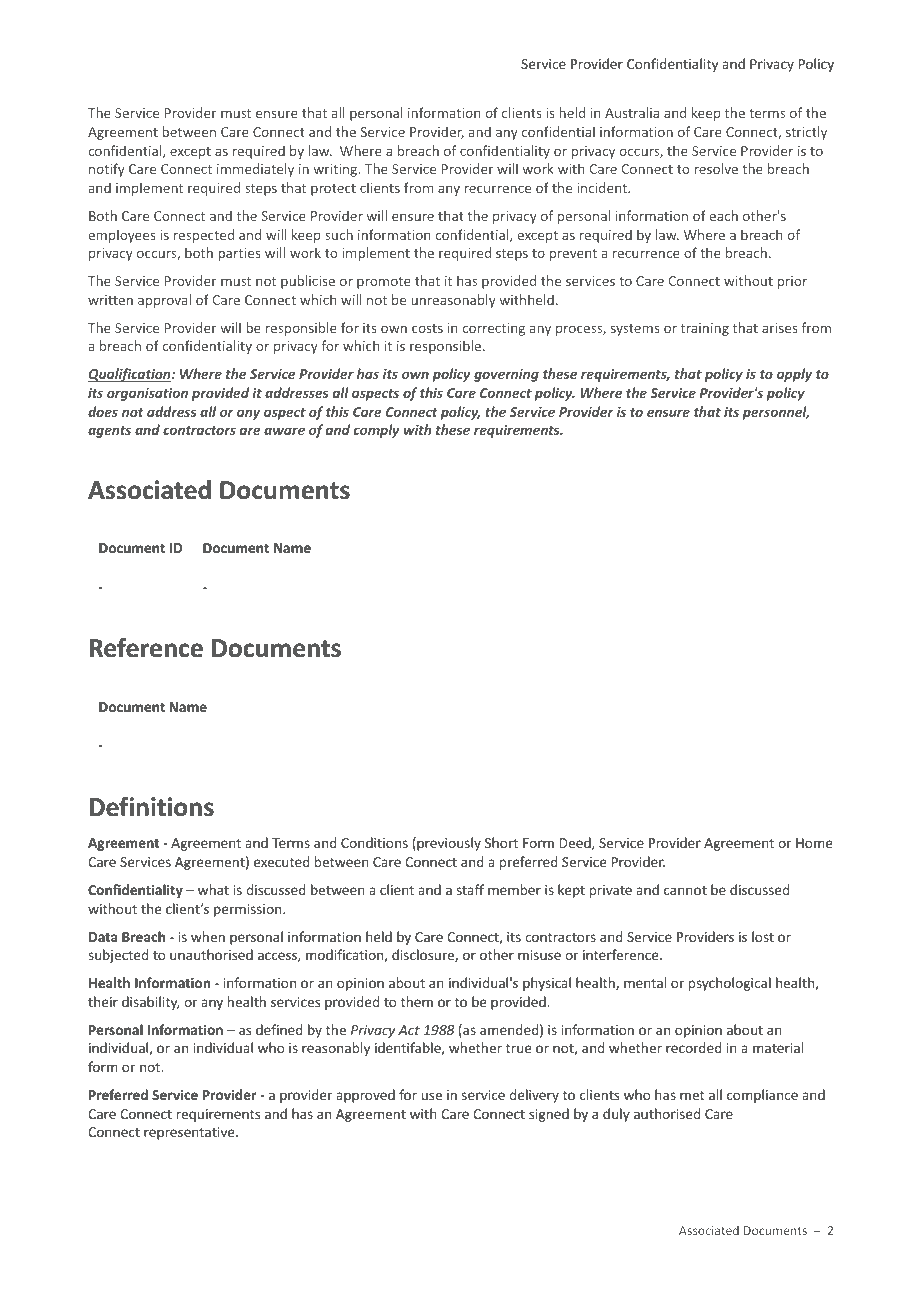 The width and height of the image is (924, 1308). Describe the element at coordinates (448, 844) in the image. I see `previously` at that location.
